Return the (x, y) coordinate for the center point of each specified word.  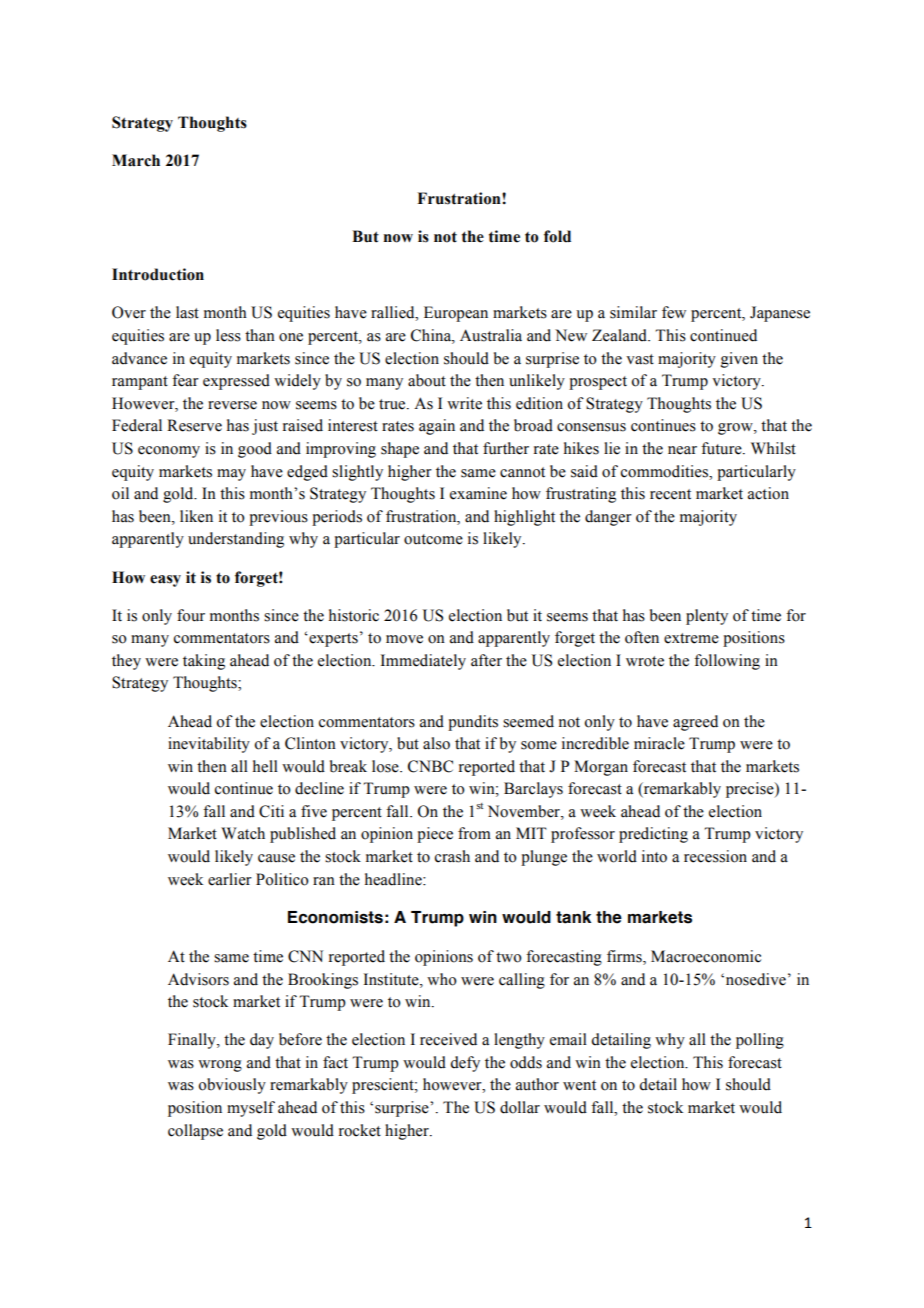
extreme (691, 638)
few (674, 312)
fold (557, 236)
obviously (232, 1086)
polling (760, 1041)
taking (204, 662)
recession (715, 856)
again (437, 427)
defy (465, 1064)
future (722, 448)
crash (452, 856)
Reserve (194, 425)
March (136, 160)
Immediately (423, 662)
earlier (230, 879)
